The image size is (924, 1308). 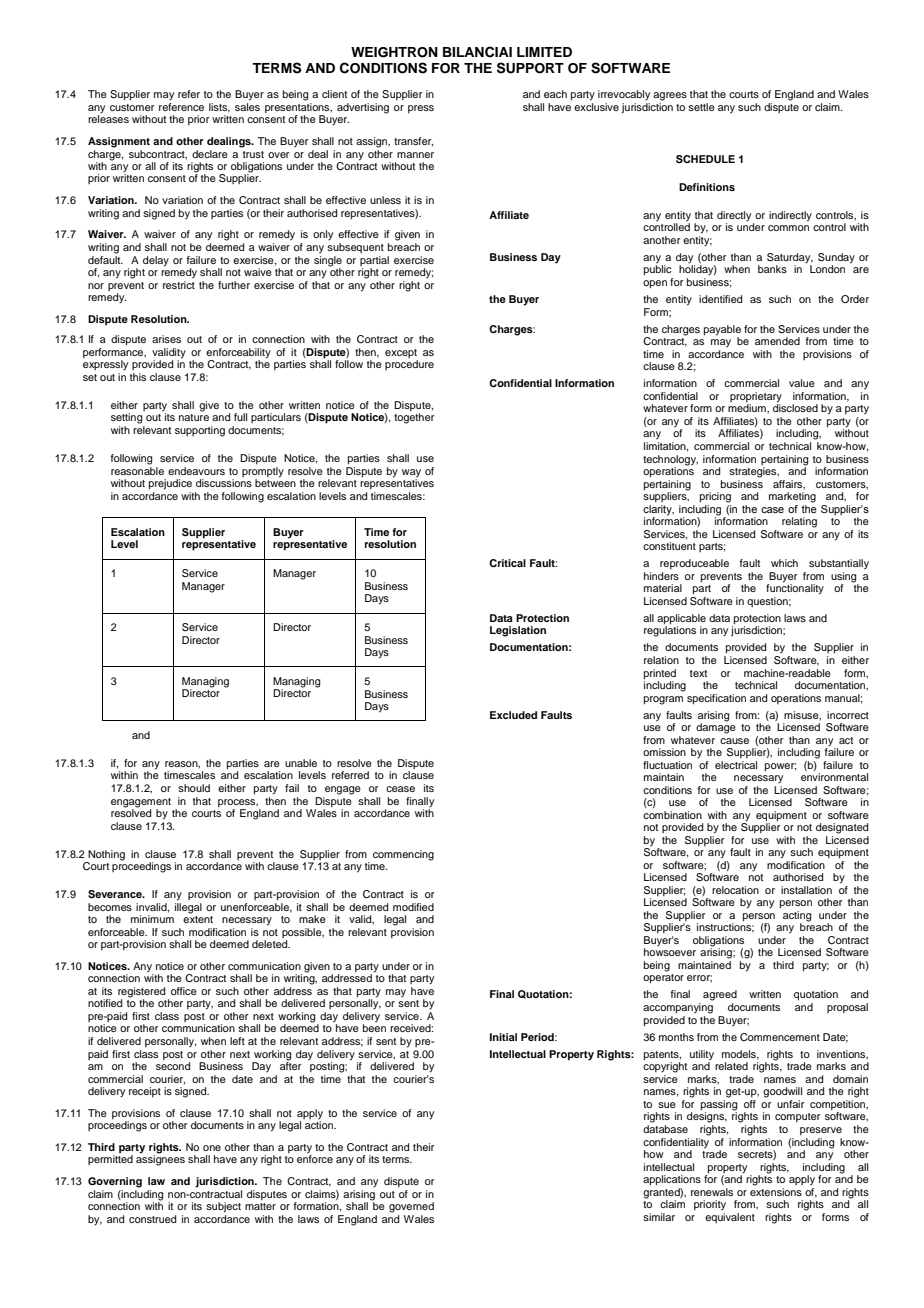 What do you see at coordinates (754, 472) in the page?
I see `strategies` at bounding box center [754, 472].
